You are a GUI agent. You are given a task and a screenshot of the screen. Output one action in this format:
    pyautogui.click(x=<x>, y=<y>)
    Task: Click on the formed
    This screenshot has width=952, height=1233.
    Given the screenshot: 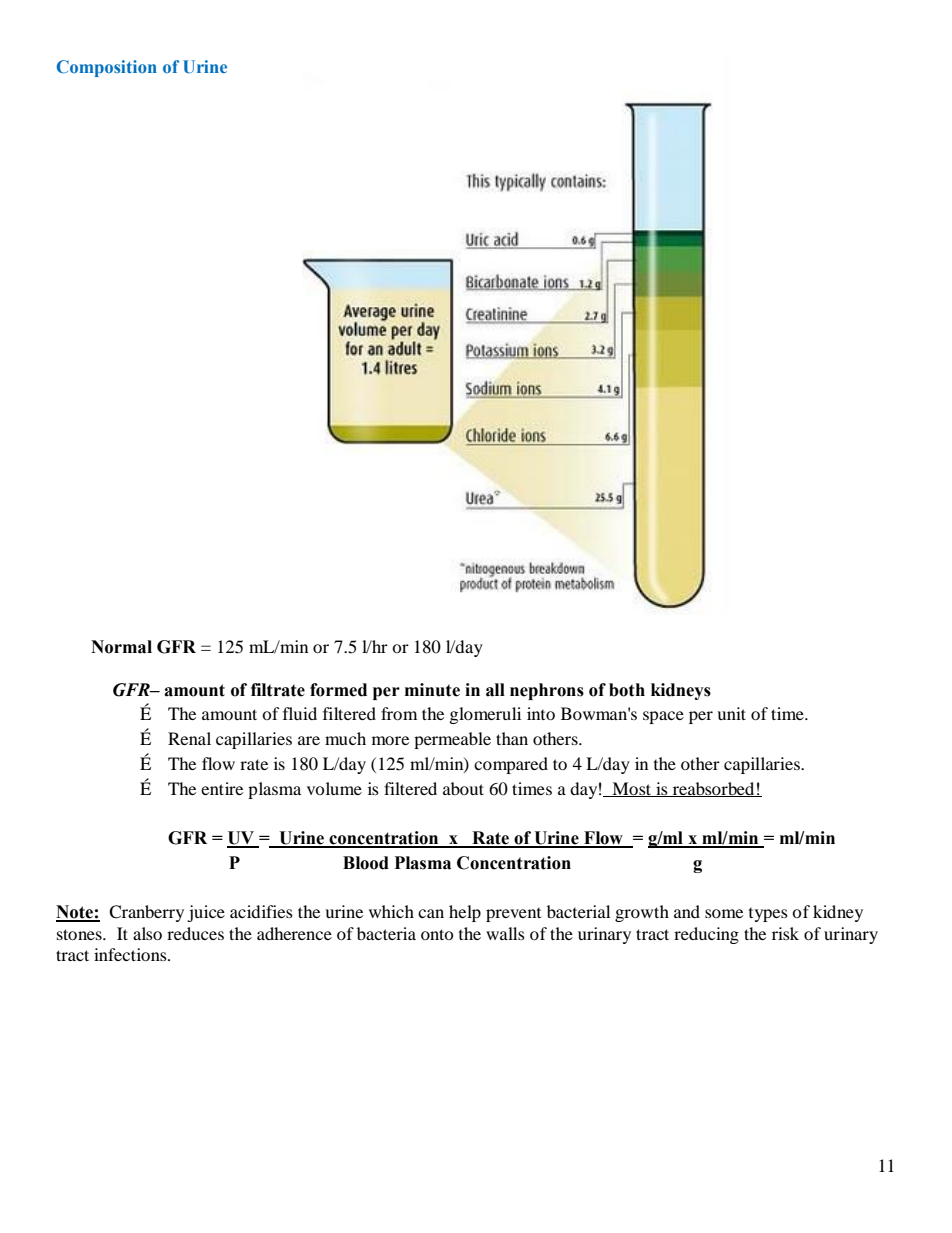 What is the action you would take?
    pyautogui.click(x=338, y=690)
